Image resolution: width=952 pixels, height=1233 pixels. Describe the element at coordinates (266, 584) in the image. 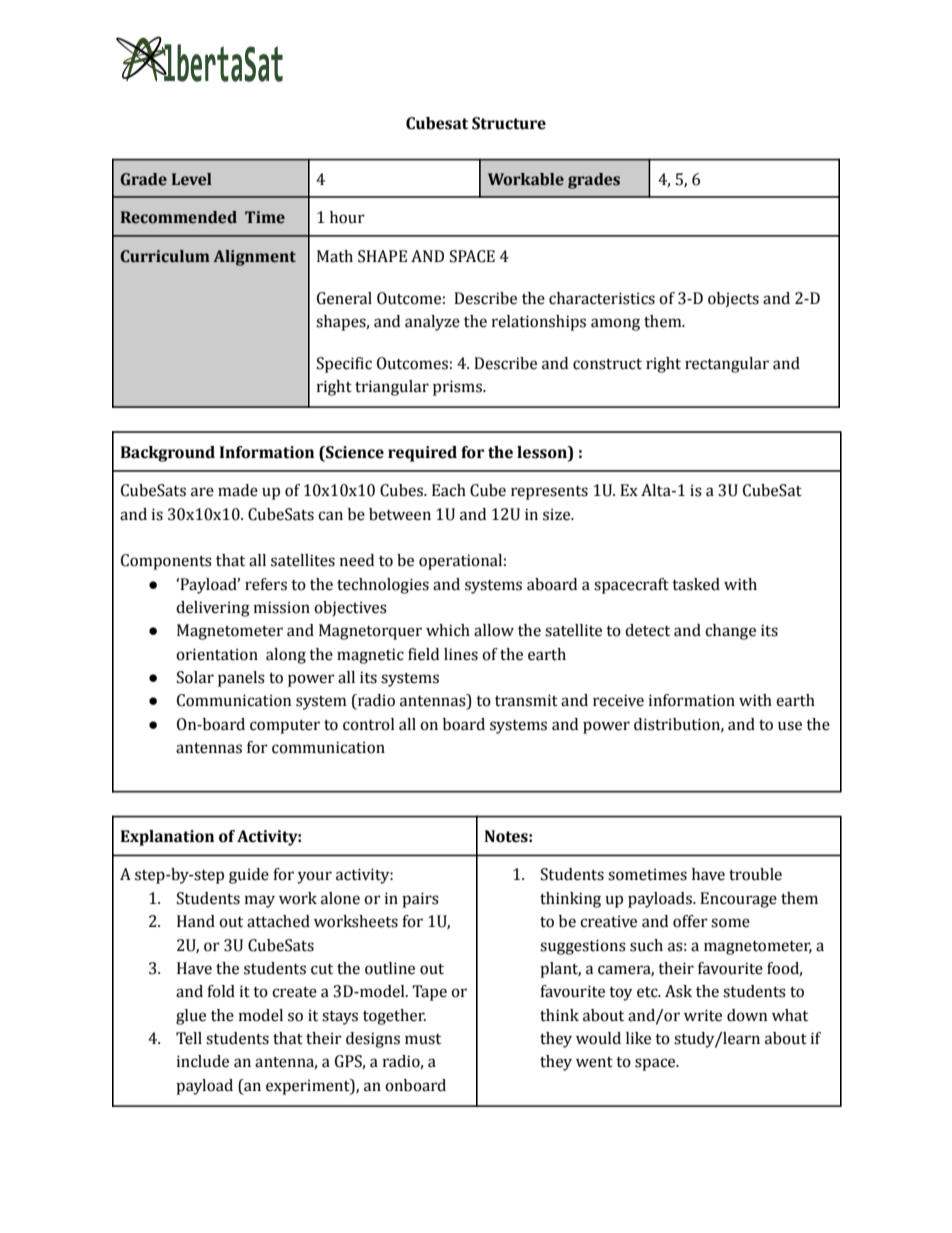

I see `refers` at that location.
